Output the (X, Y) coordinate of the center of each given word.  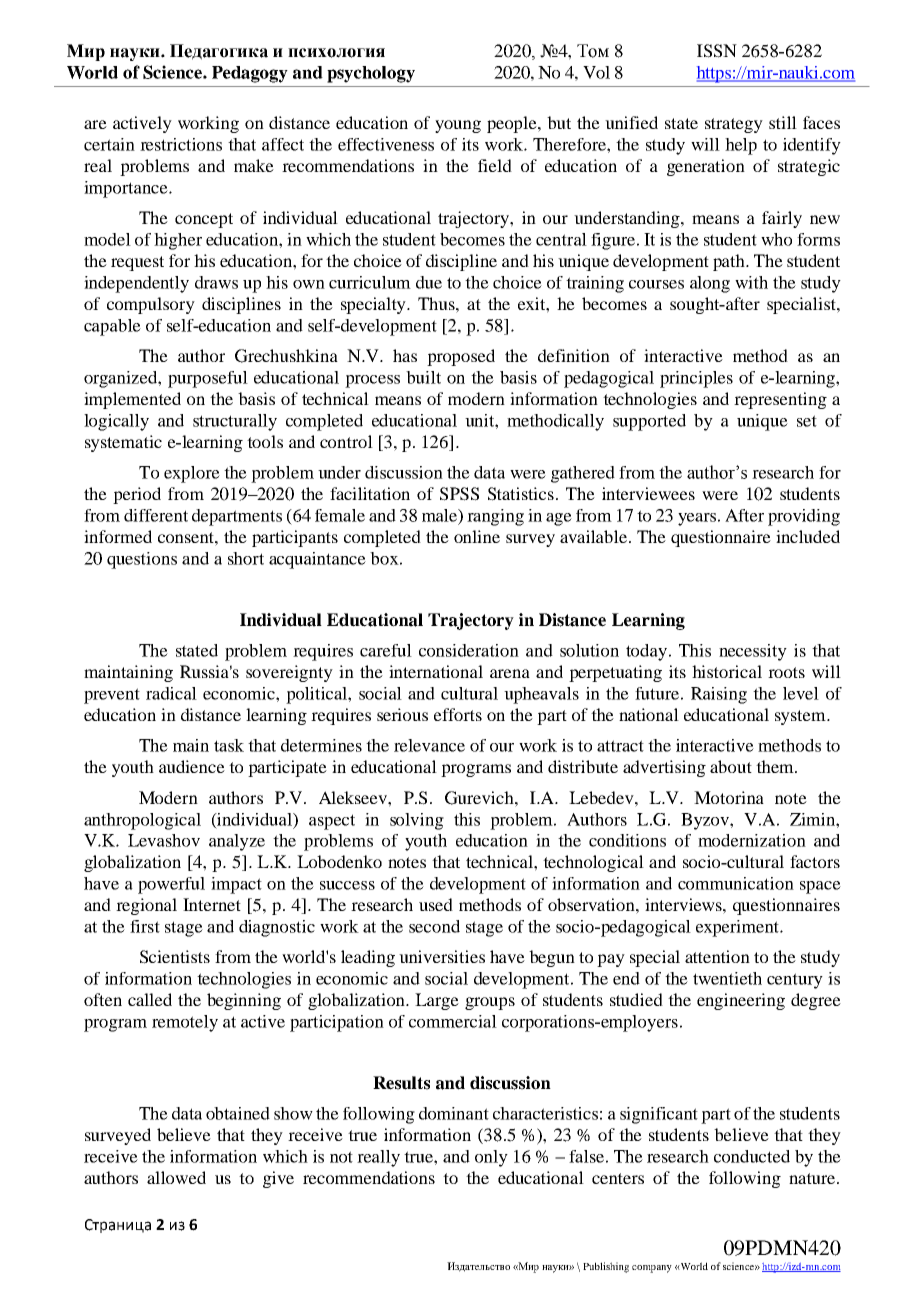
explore (192, 474)
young (458, 126)
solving (417, 821)
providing (804, 517)
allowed (176, 1177)
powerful (171, 885)
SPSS (459, 494)
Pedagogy (250, 74)
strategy (734, 125)
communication (736, 883)
